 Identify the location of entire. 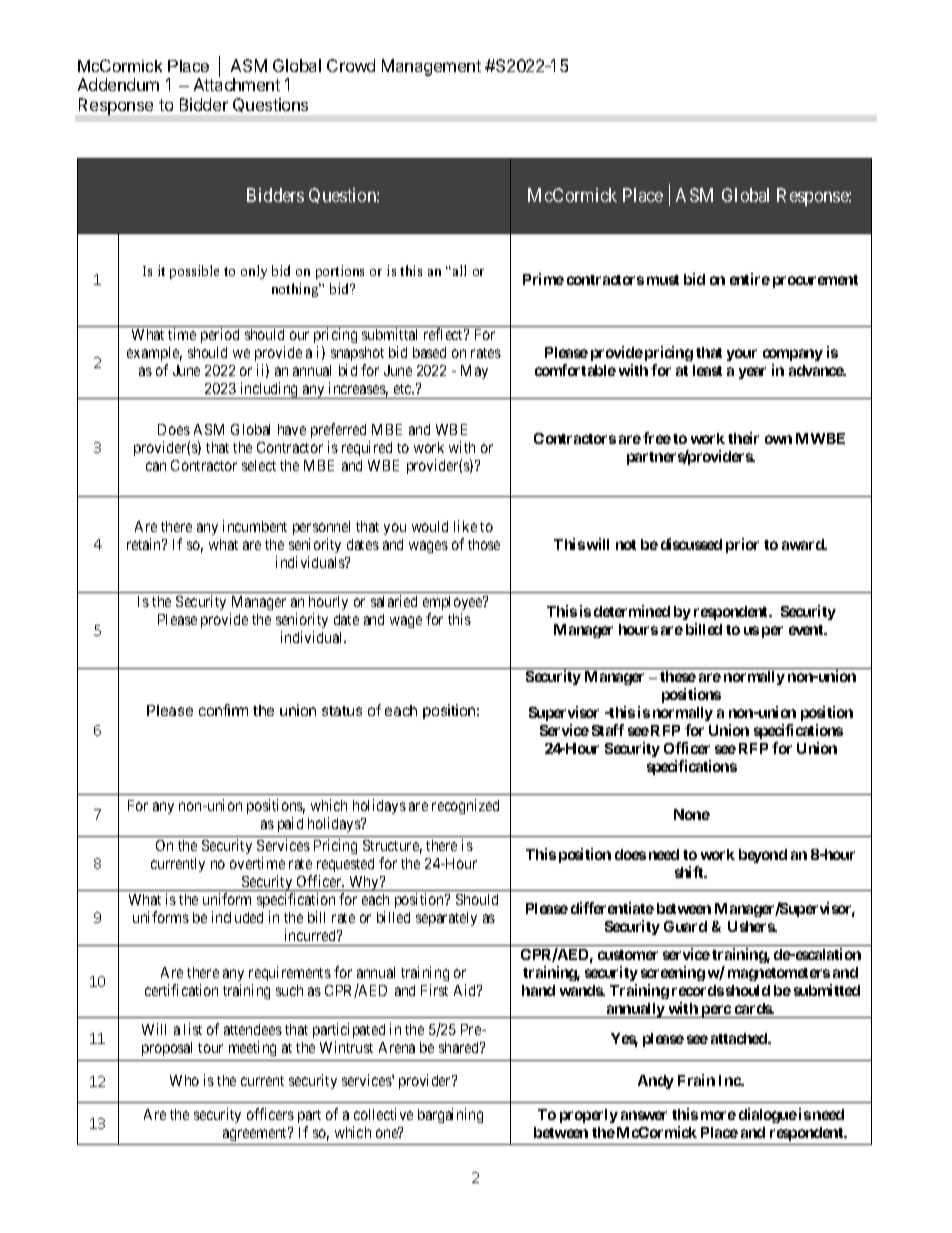
(750, 279).
